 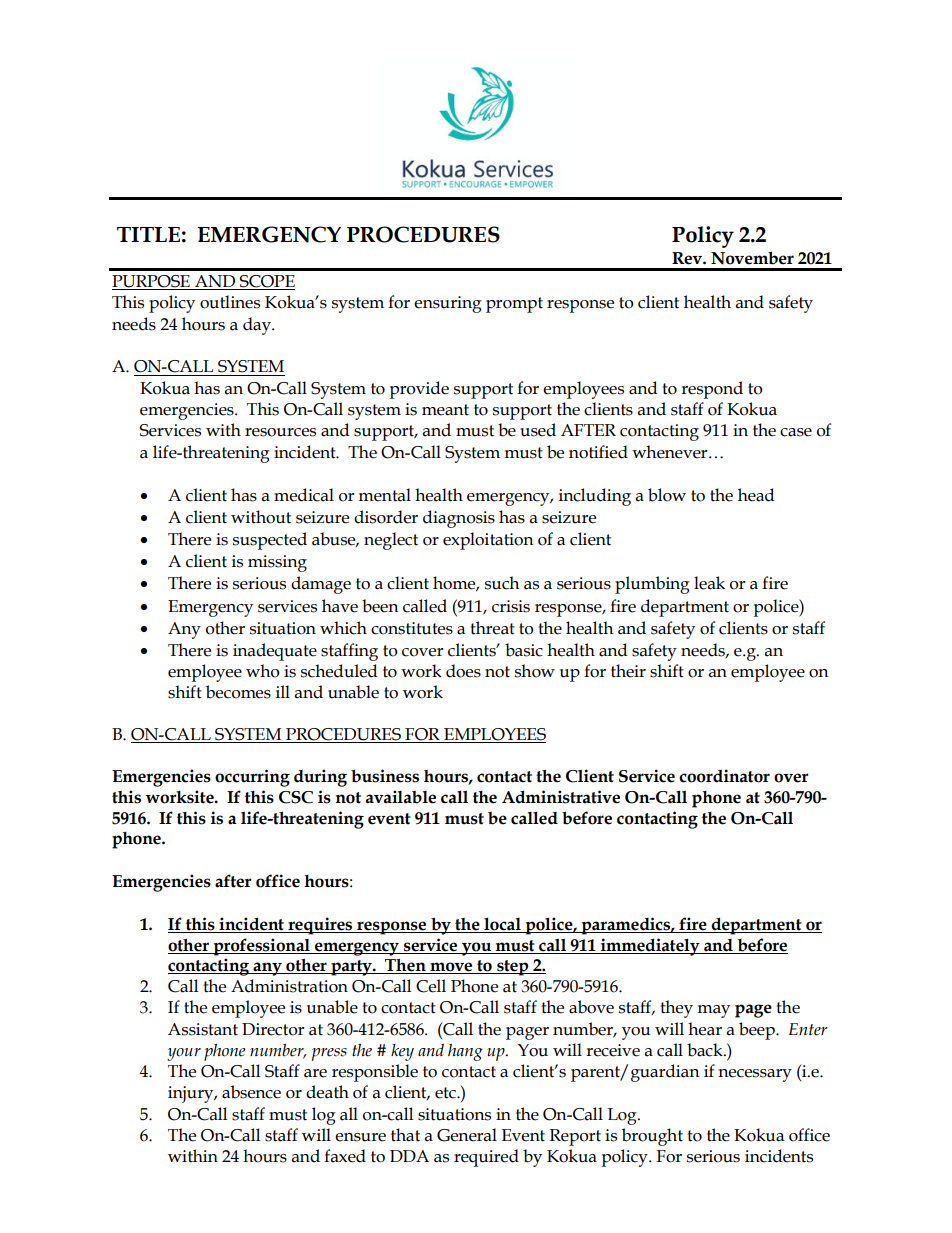 What do you see at coordinates (296, 797) in the page?
I see `CSC` at bounding box center [296, 797].
